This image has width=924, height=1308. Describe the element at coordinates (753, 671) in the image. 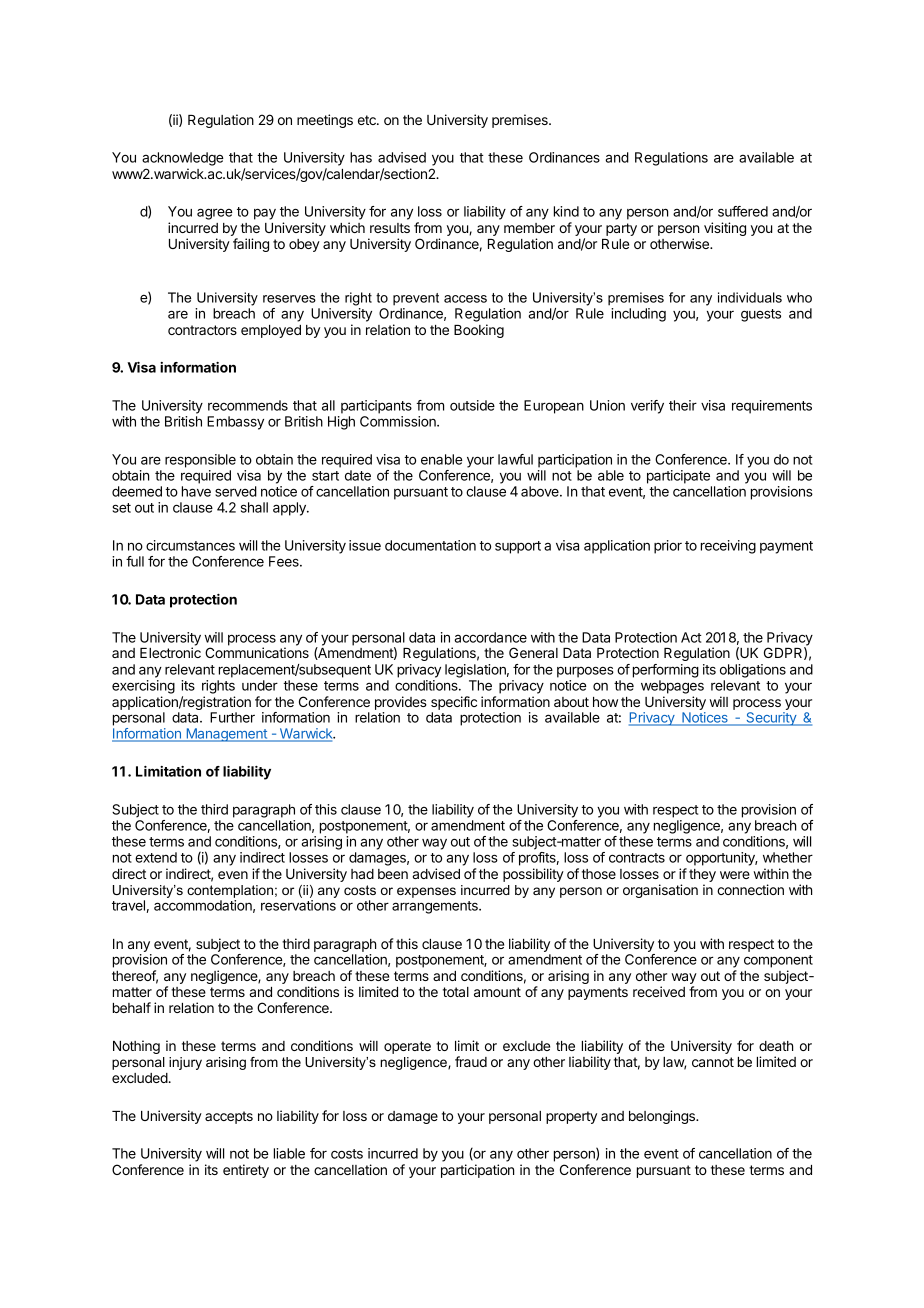

I see `obligations` at that location.
